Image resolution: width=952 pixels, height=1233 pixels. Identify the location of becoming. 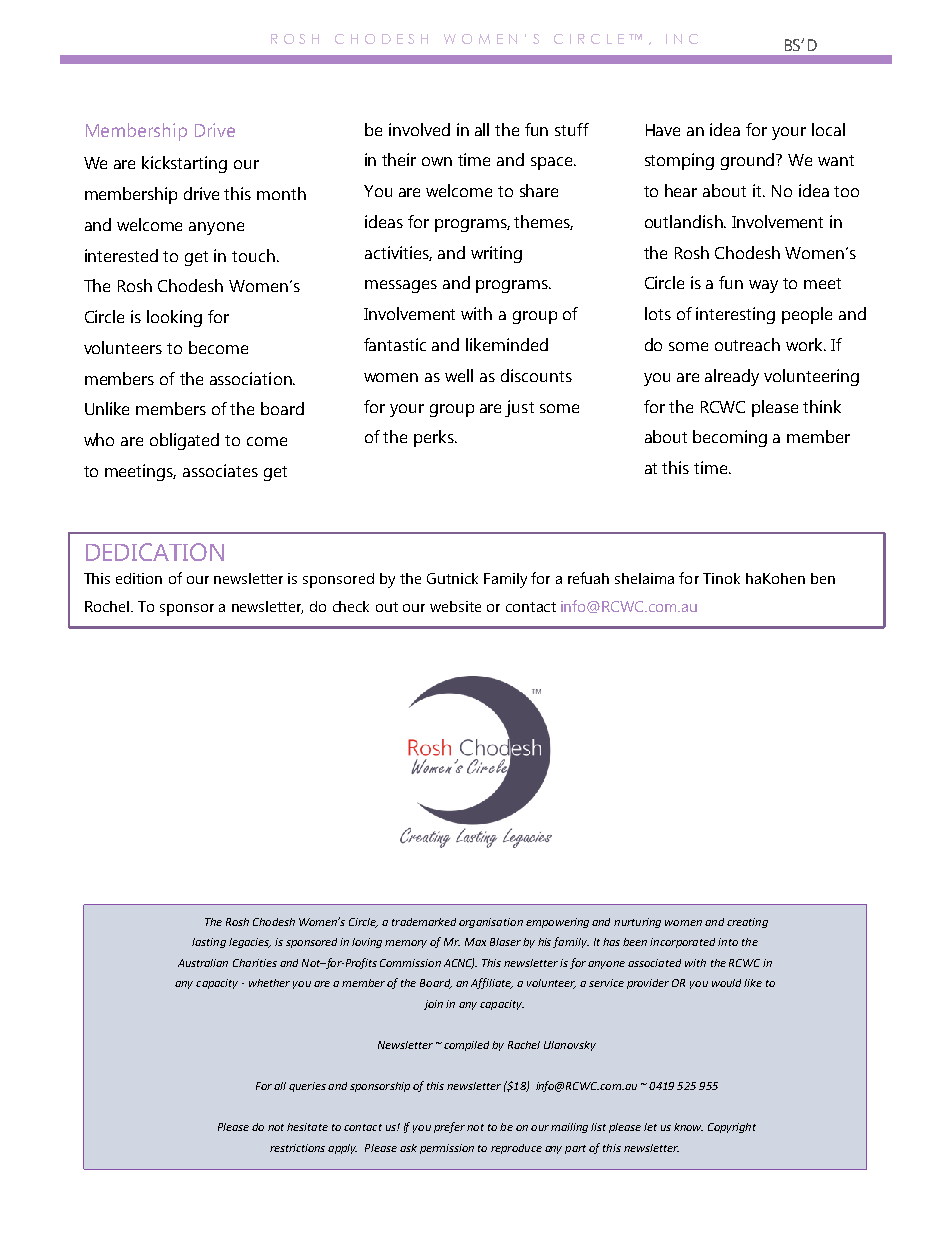
(730, 438).
